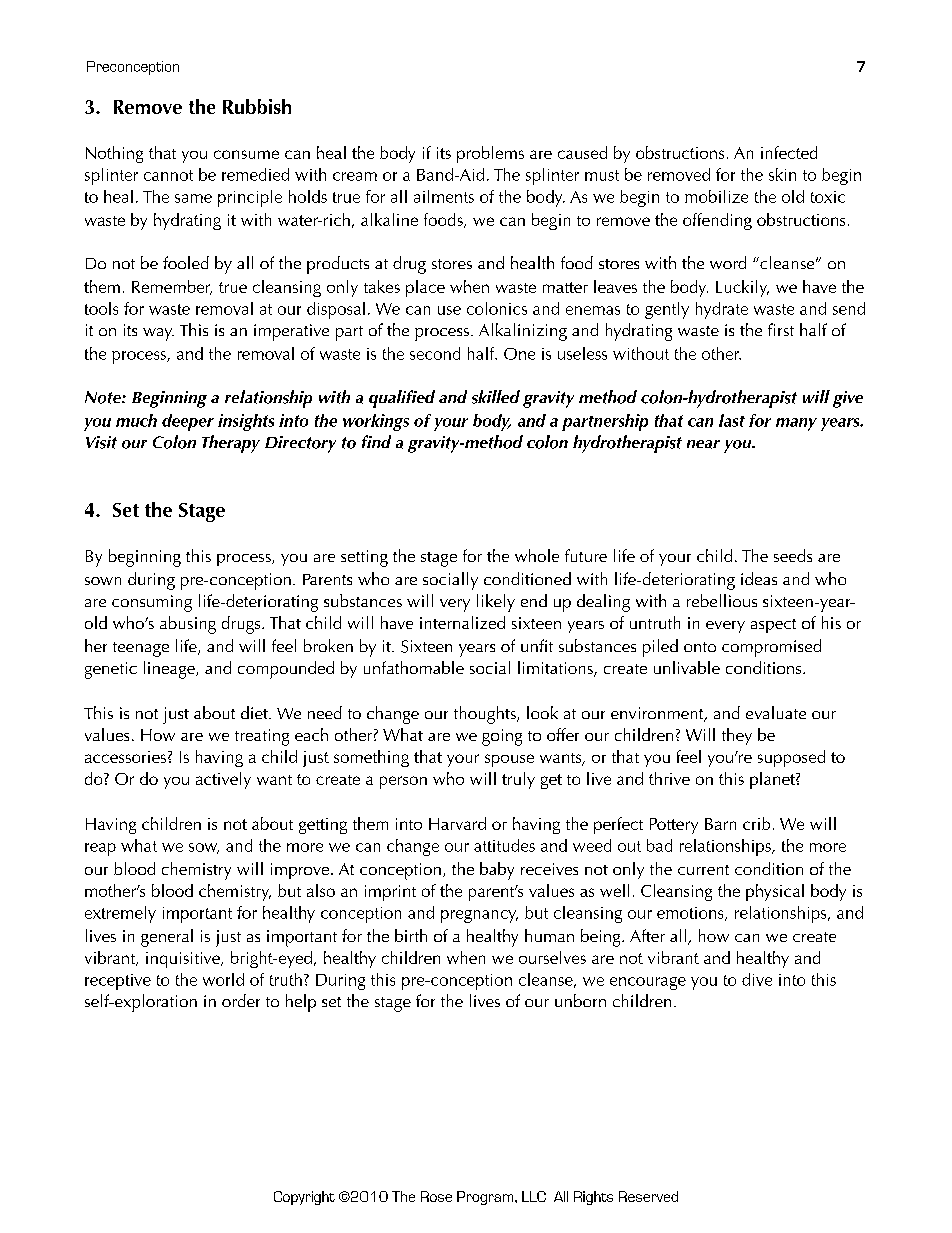 Image resolution: width=952 pixels, height=1233 pixels. What do you see at coordinates (304, 1198) in the page?
I see `Copyright` at bounding box center [304, 1198].
